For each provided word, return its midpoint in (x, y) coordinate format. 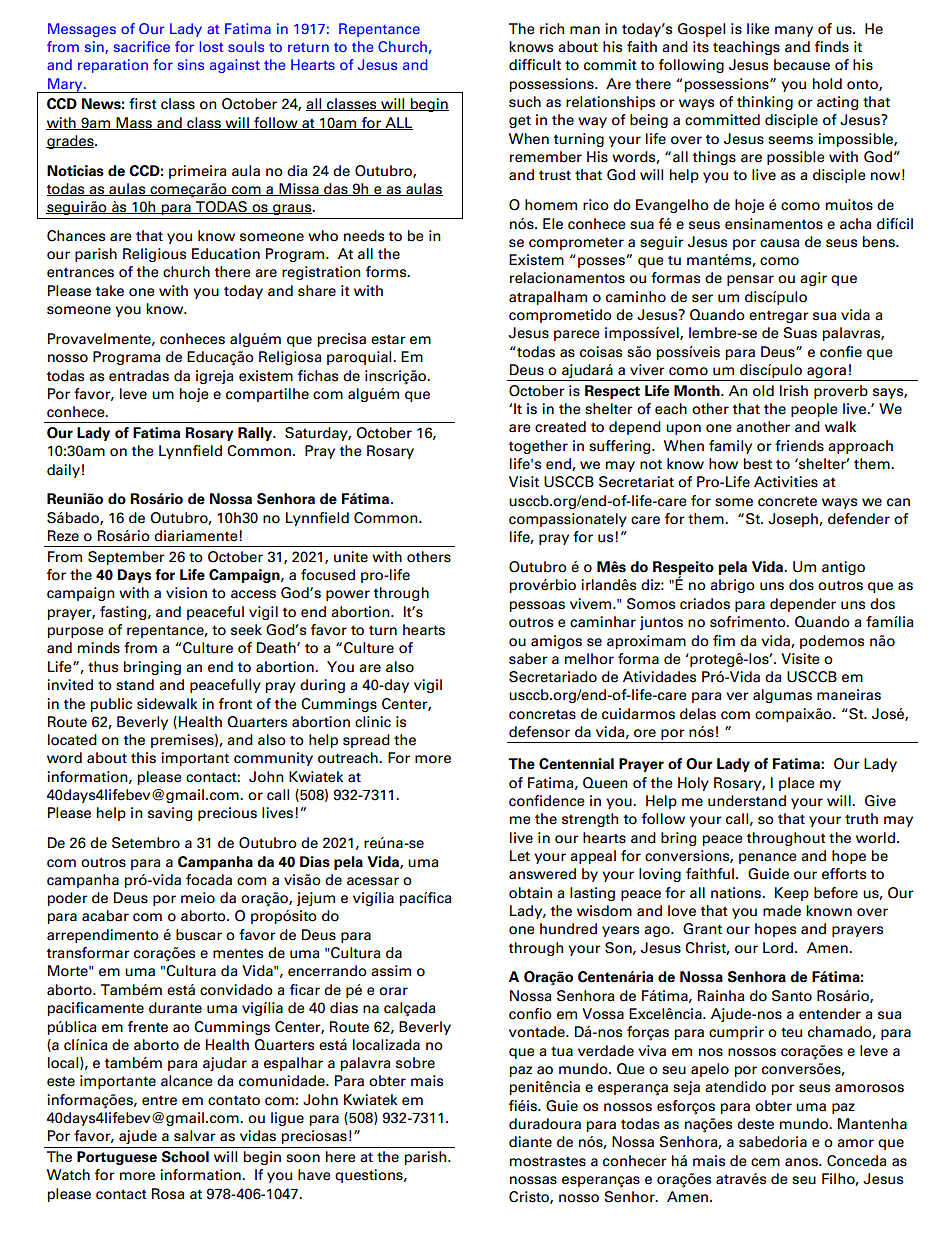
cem (765, 1162)
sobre (415, 1063)
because (802, 65)
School (185, 1157)
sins (191, 64)
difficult (535, 65)
